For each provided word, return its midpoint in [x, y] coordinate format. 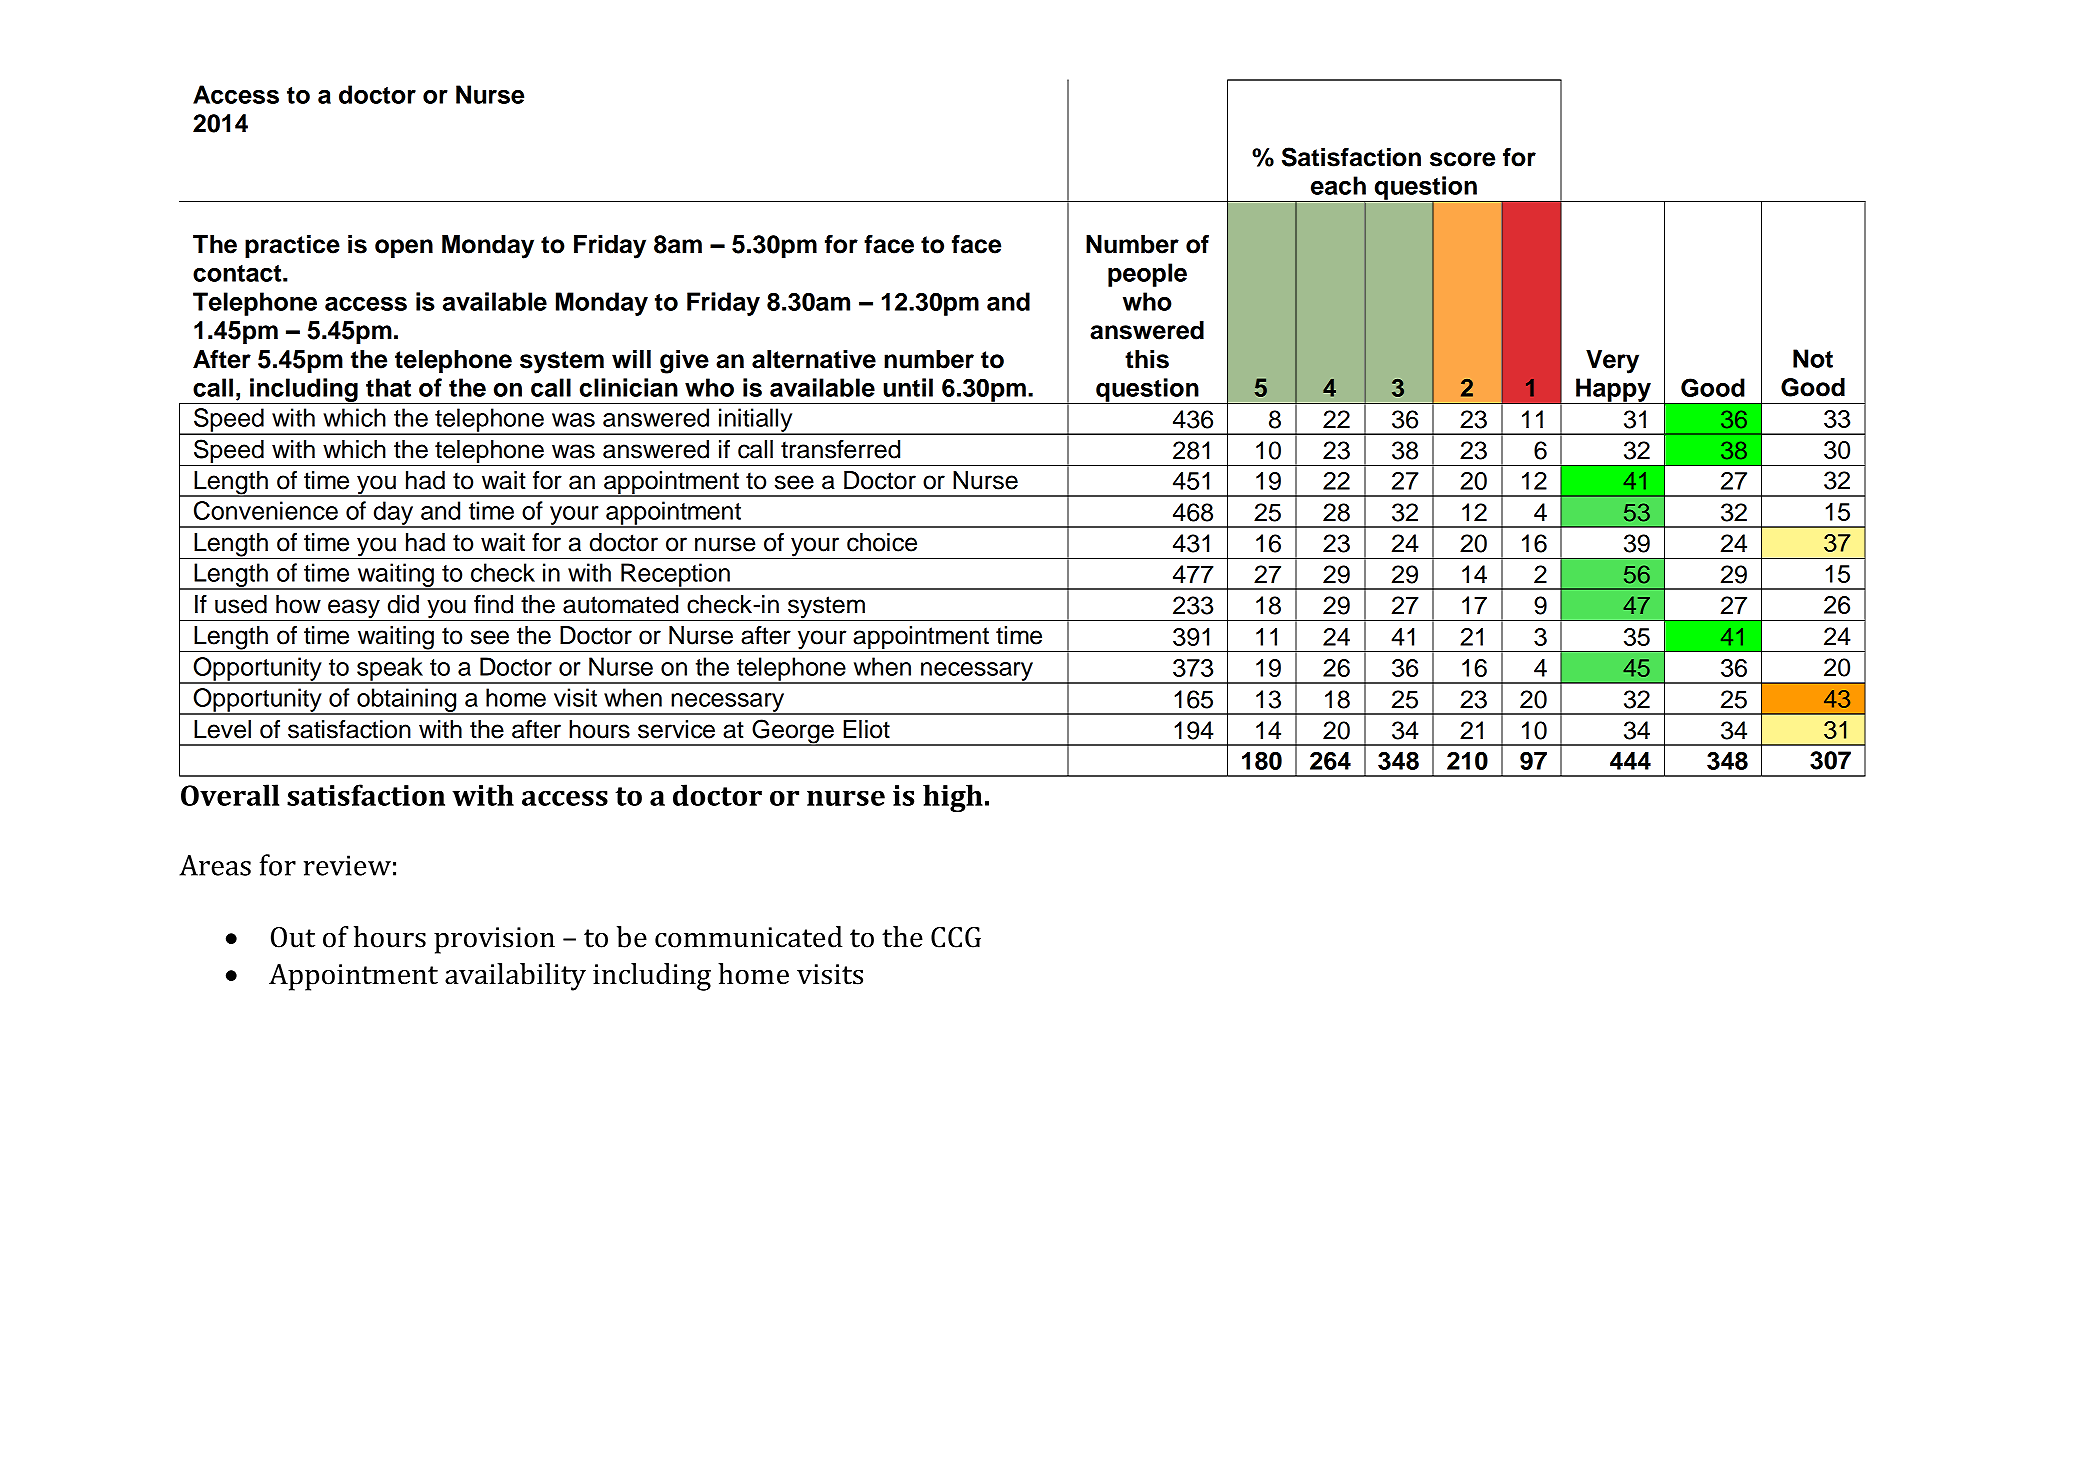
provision [494, 940]
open [404, 248]
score [1462, 159]
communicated [748, 937]
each [1338, 185]
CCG [956, 937]
